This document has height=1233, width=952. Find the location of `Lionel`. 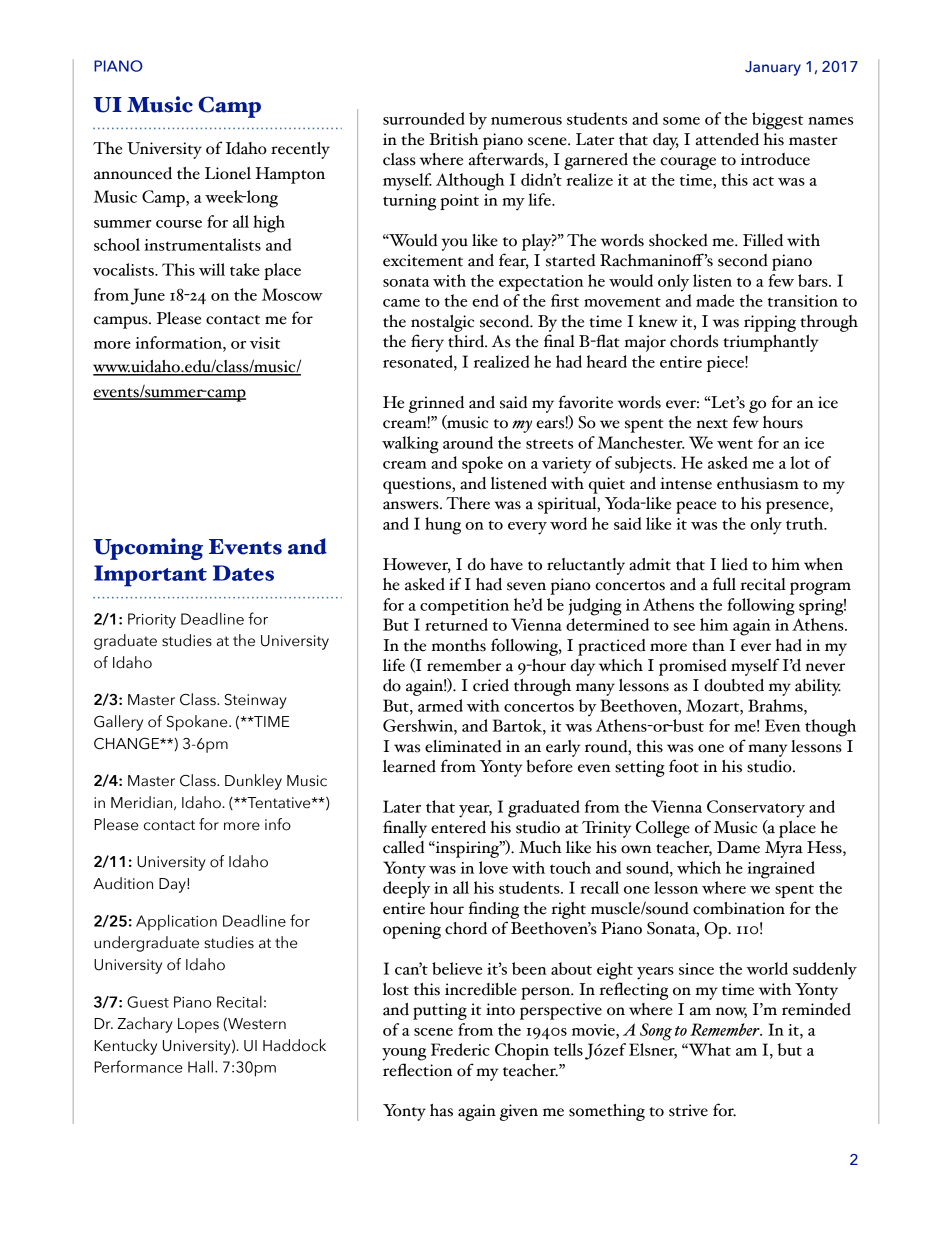

Lionel is located at coordinates (228, 173).
